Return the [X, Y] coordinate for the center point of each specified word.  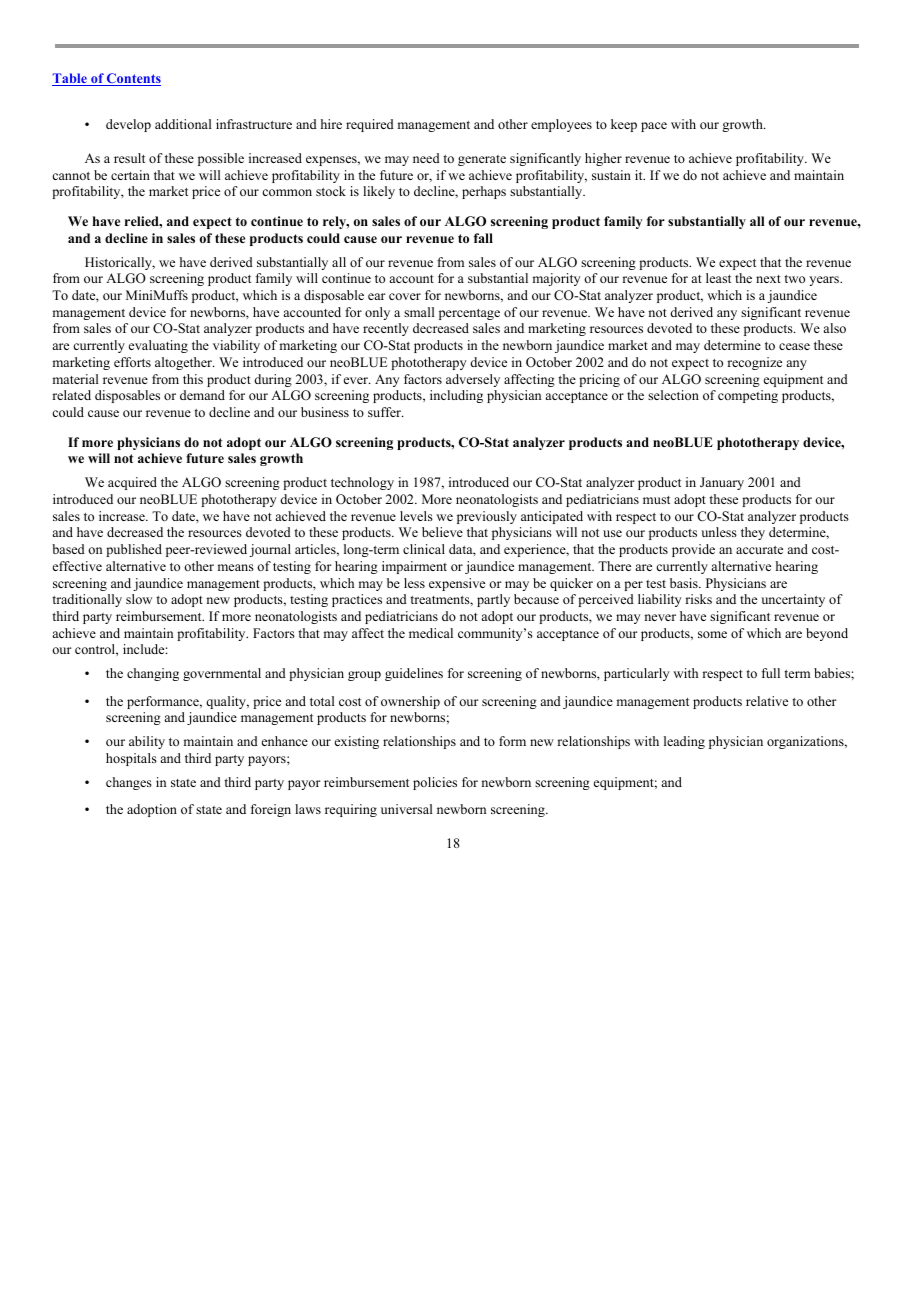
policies [435, 783]
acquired [132, 483]
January [722, 483]
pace [654, 127]
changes [129, 783]
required [370, 125]
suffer [385, 412]
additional [183, 124]
